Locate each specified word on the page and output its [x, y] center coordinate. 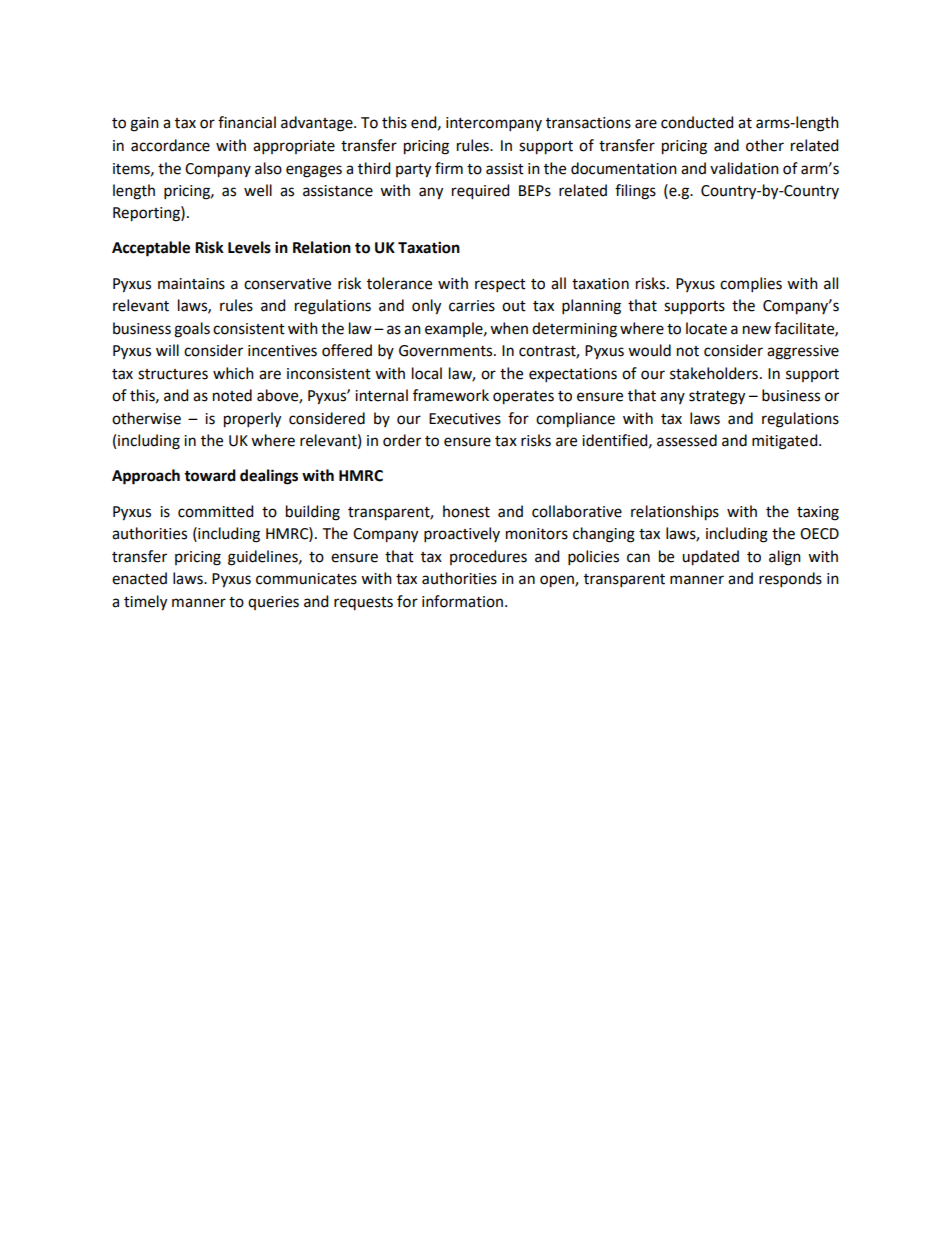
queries [273, 603]
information [462, 601]
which [233, 373]
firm [449, 168]
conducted [697, 122]
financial [247, 122]
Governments [447, 351]
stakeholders [714, 373]
